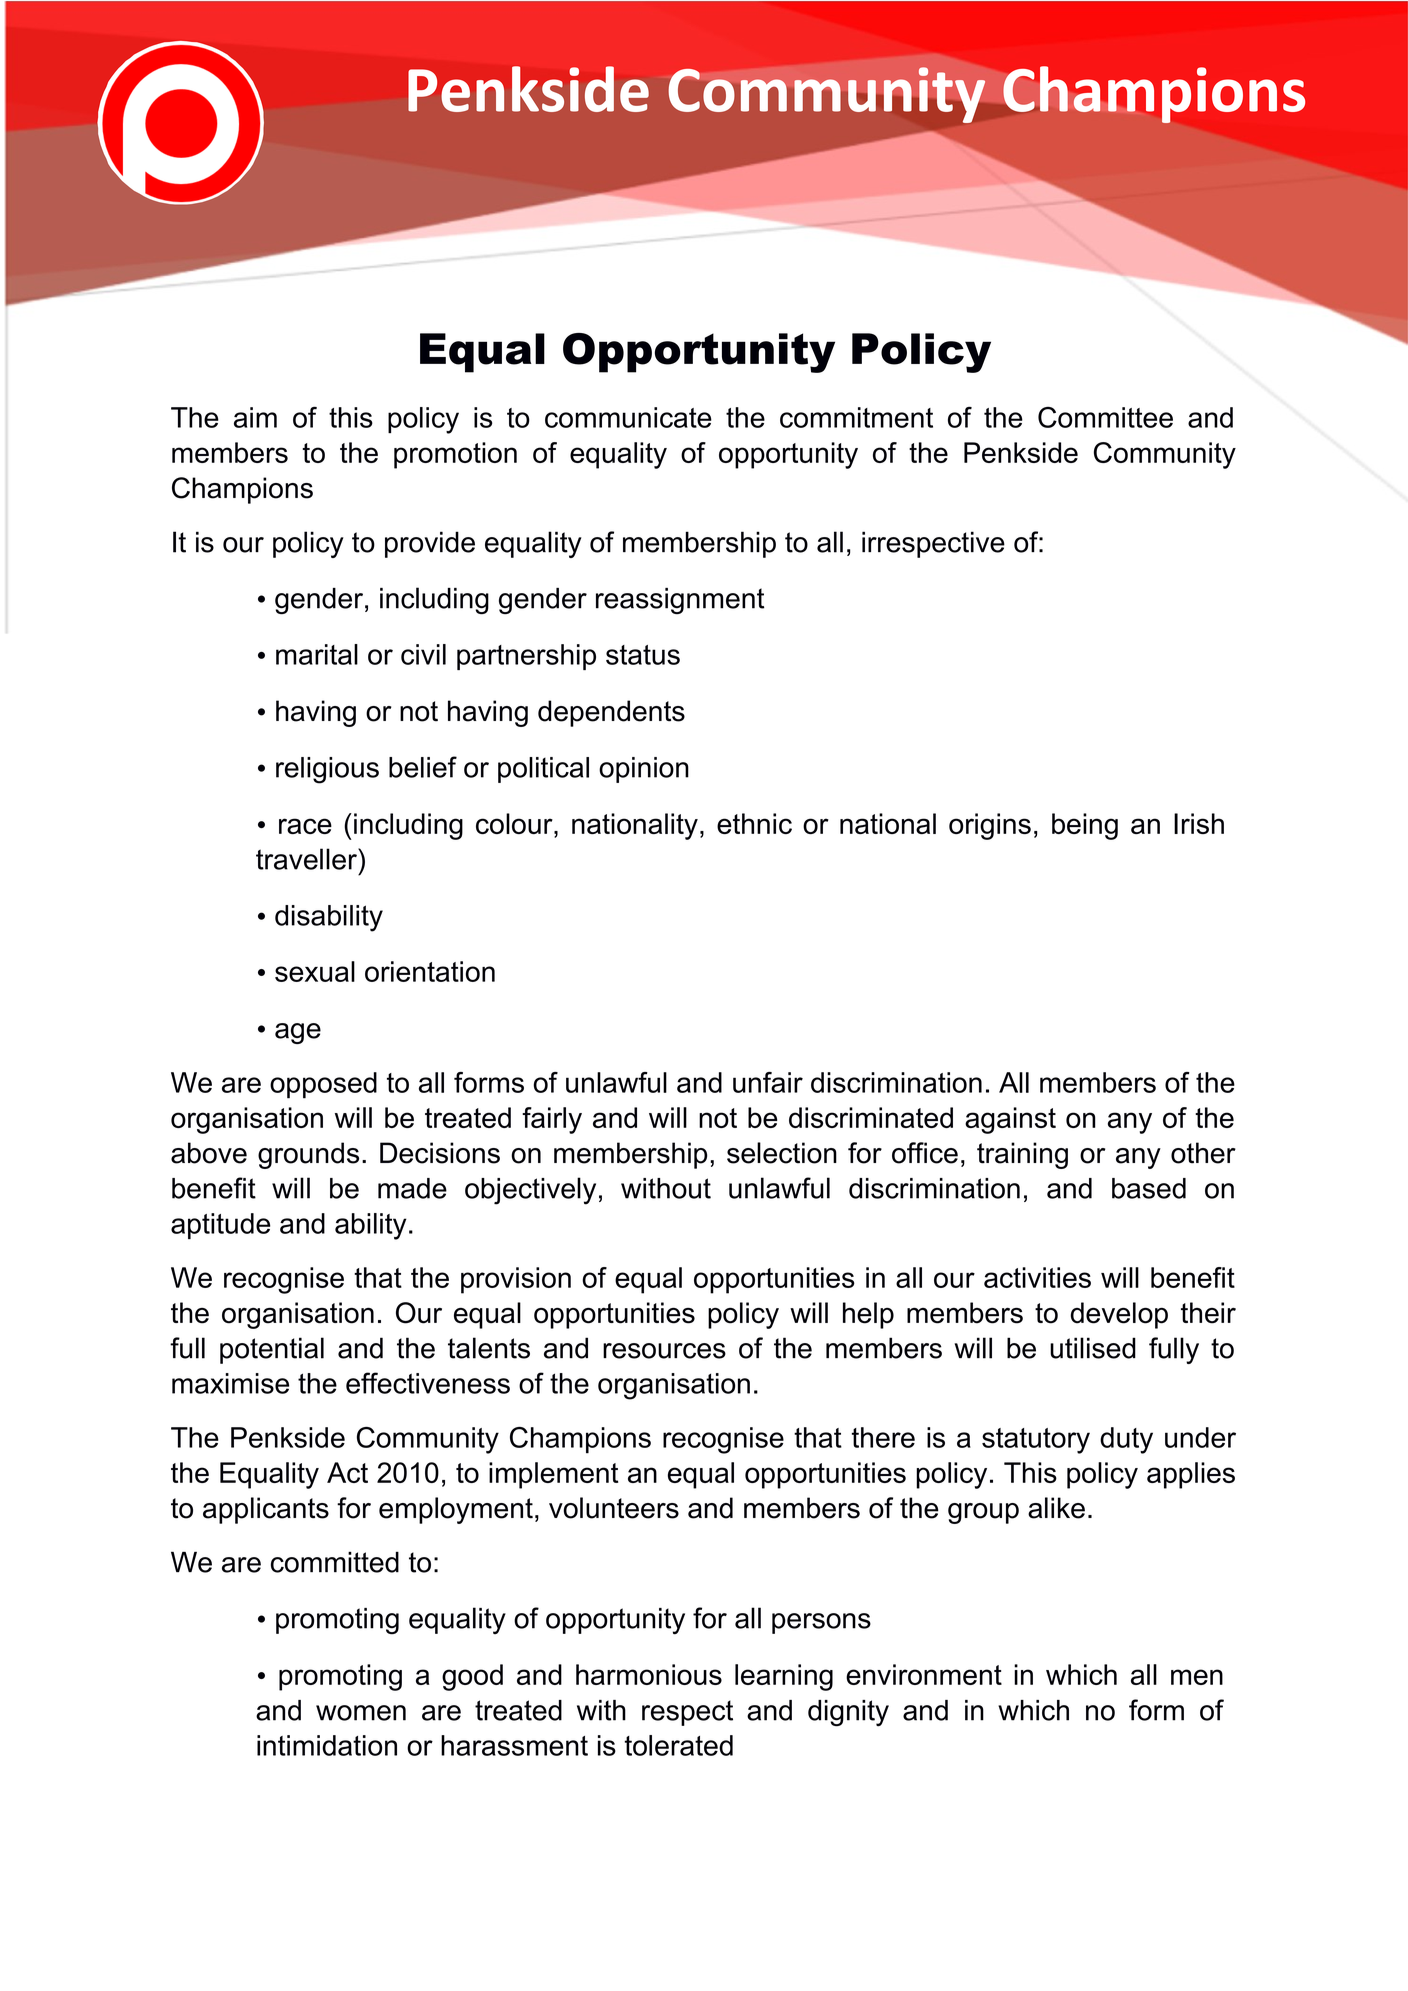  What do you see at coordinates (768, 1082) in the screenshot?
I see `unfair` at bounding box center [768, 1082].
